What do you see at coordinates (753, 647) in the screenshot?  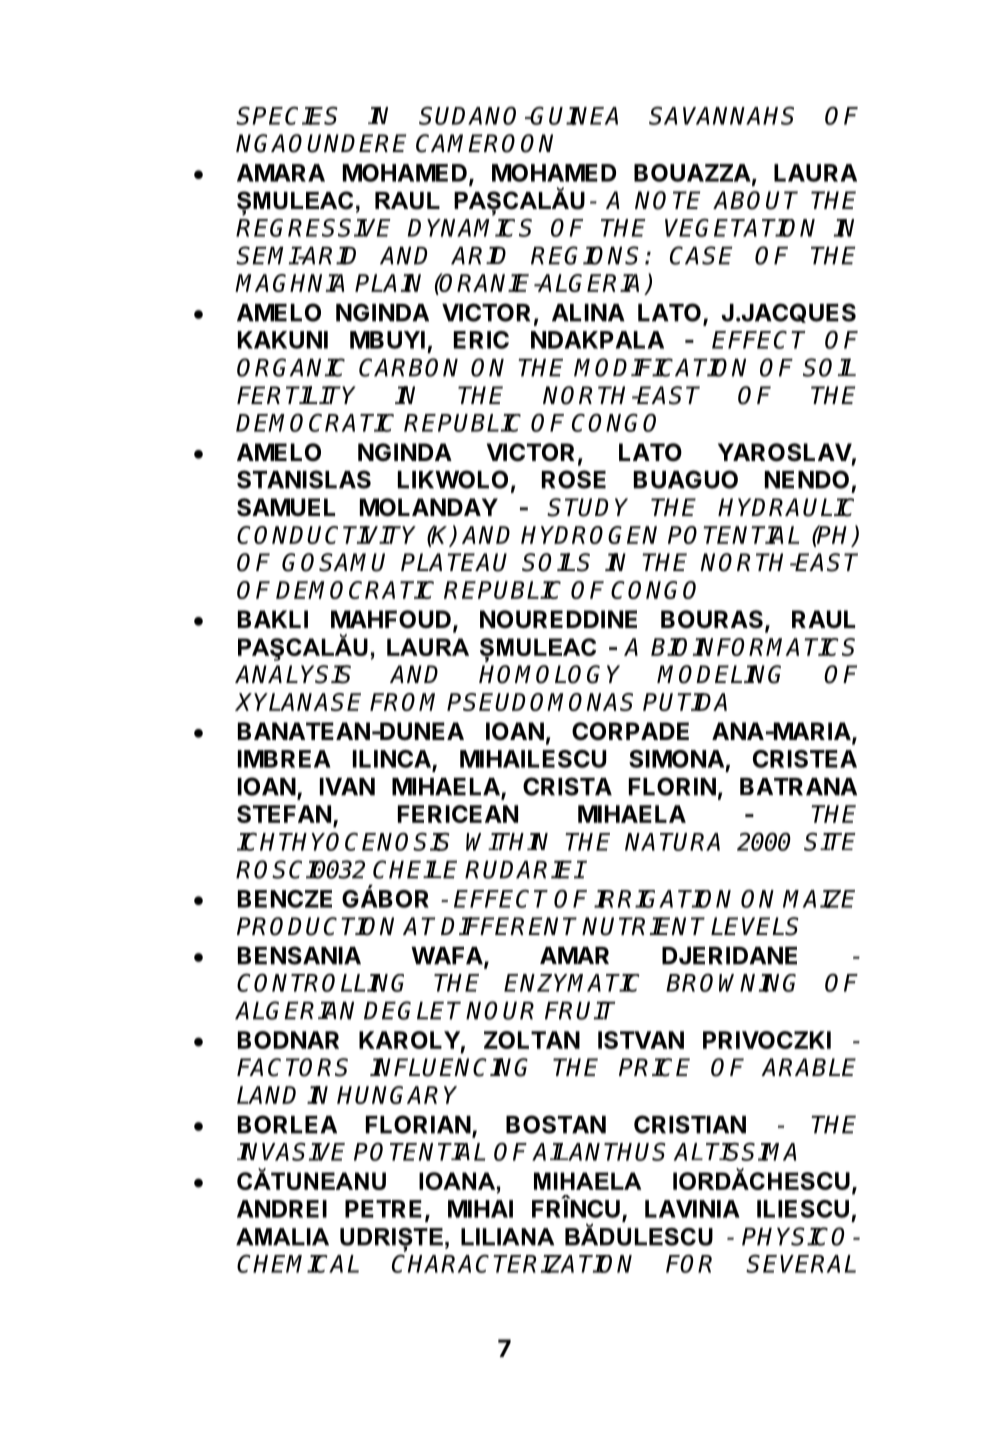 I see `BIOINFORMATICS` at bounding box center [753, 647].
